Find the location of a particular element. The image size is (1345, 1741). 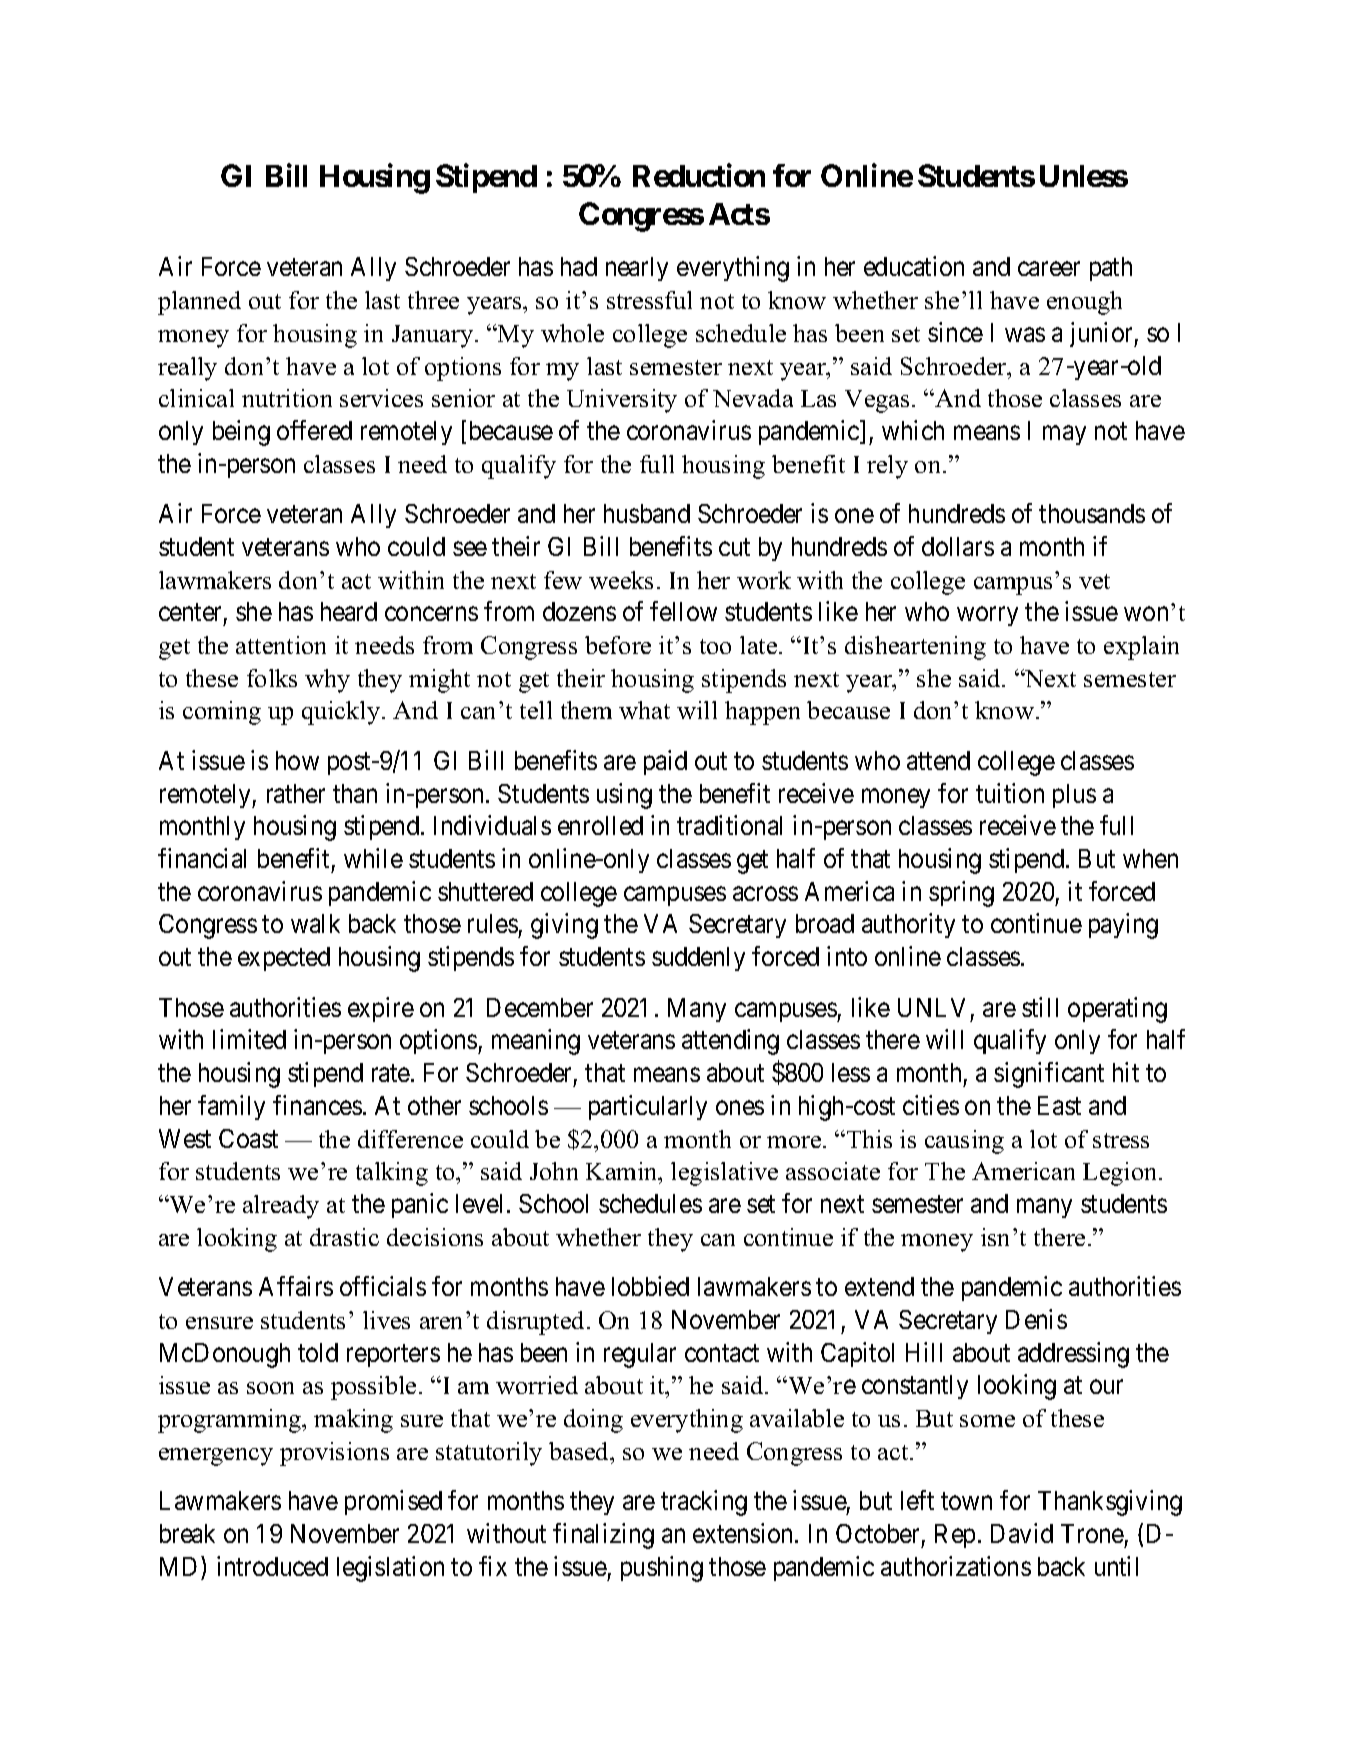

career is located at coordinates (1049, 269).
